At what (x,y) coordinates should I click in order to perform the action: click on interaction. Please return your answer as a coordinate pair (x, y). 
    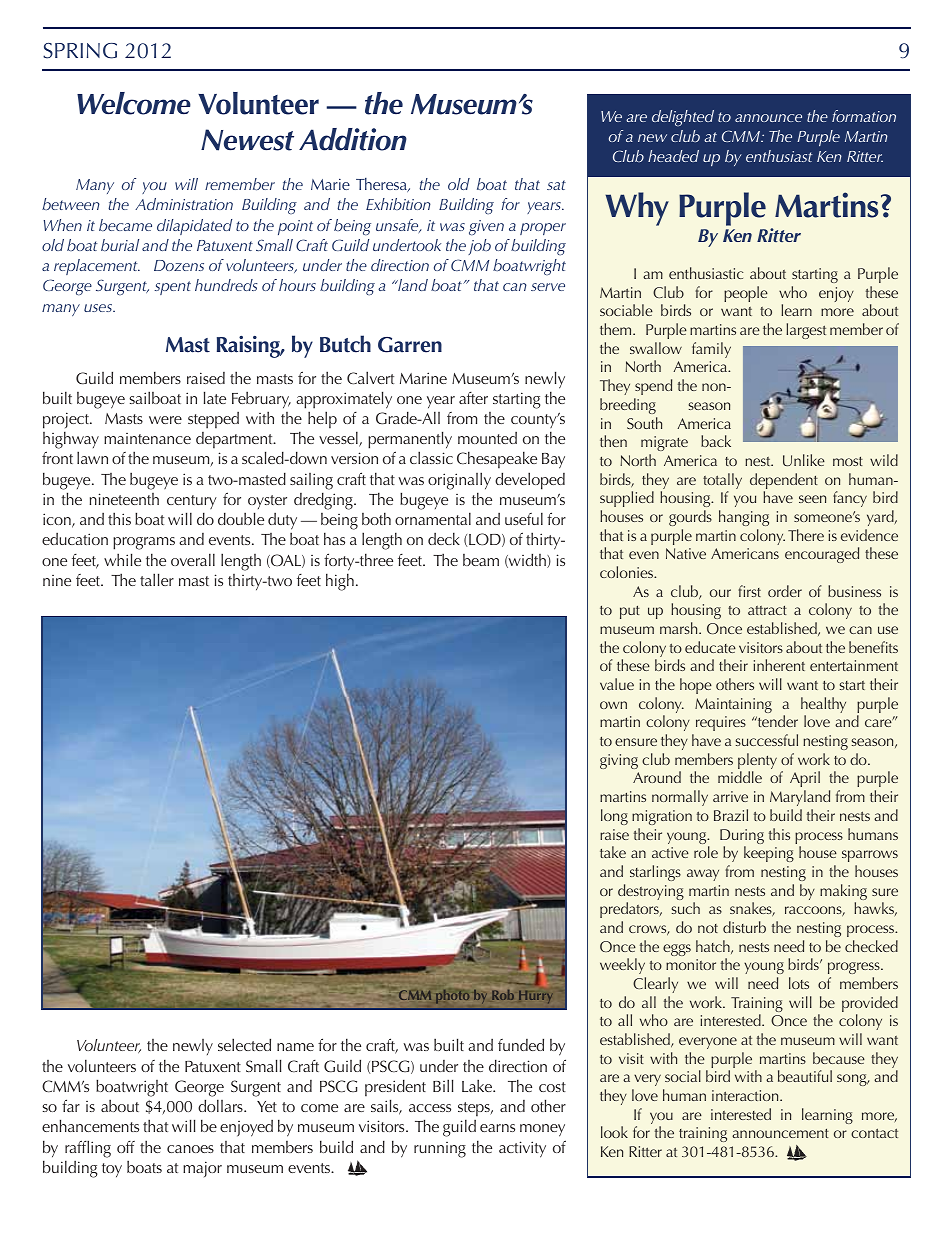
    Looking at the image, I should click on (746, 1095).
